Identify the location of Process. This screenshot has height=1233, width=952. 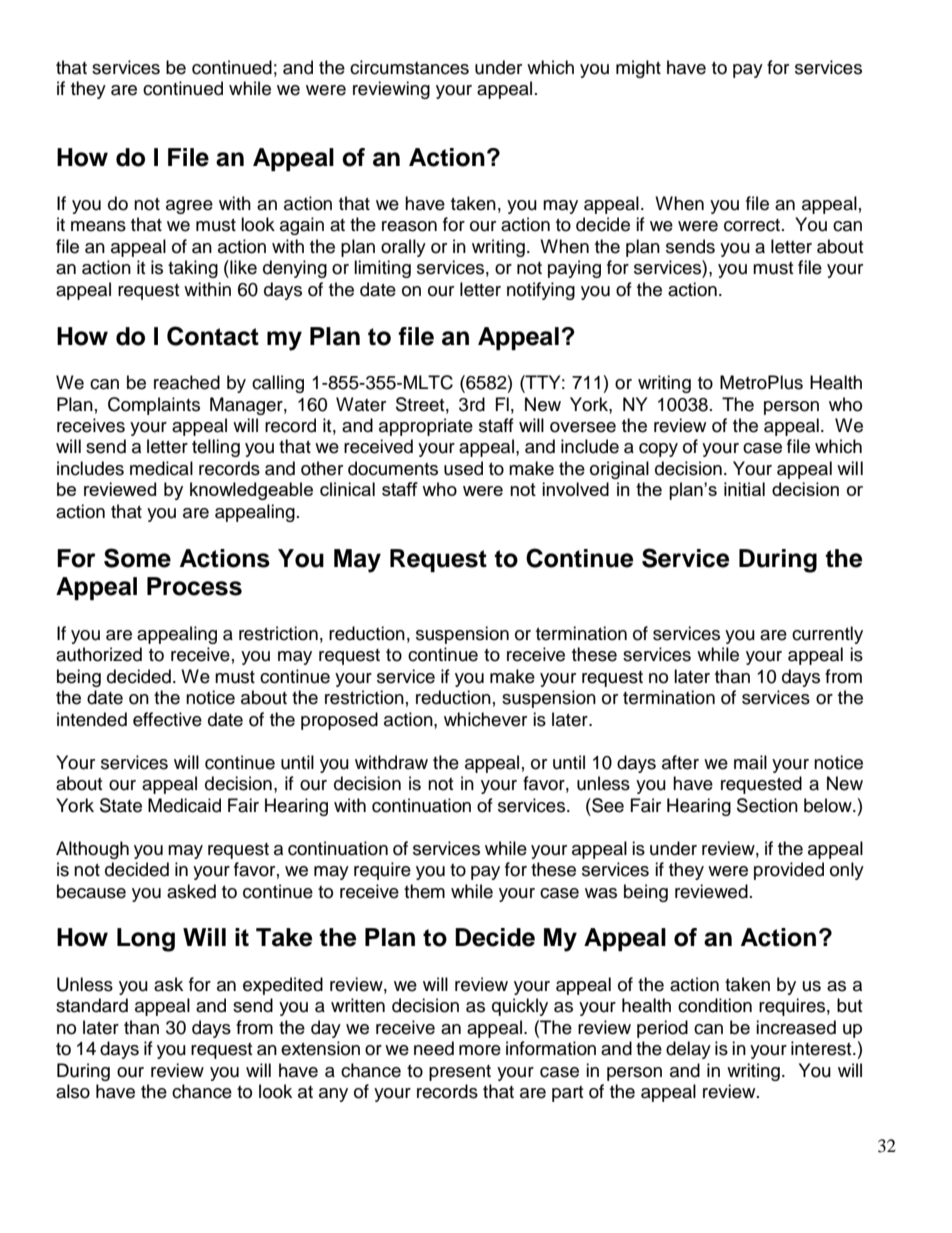
(194, 586).
